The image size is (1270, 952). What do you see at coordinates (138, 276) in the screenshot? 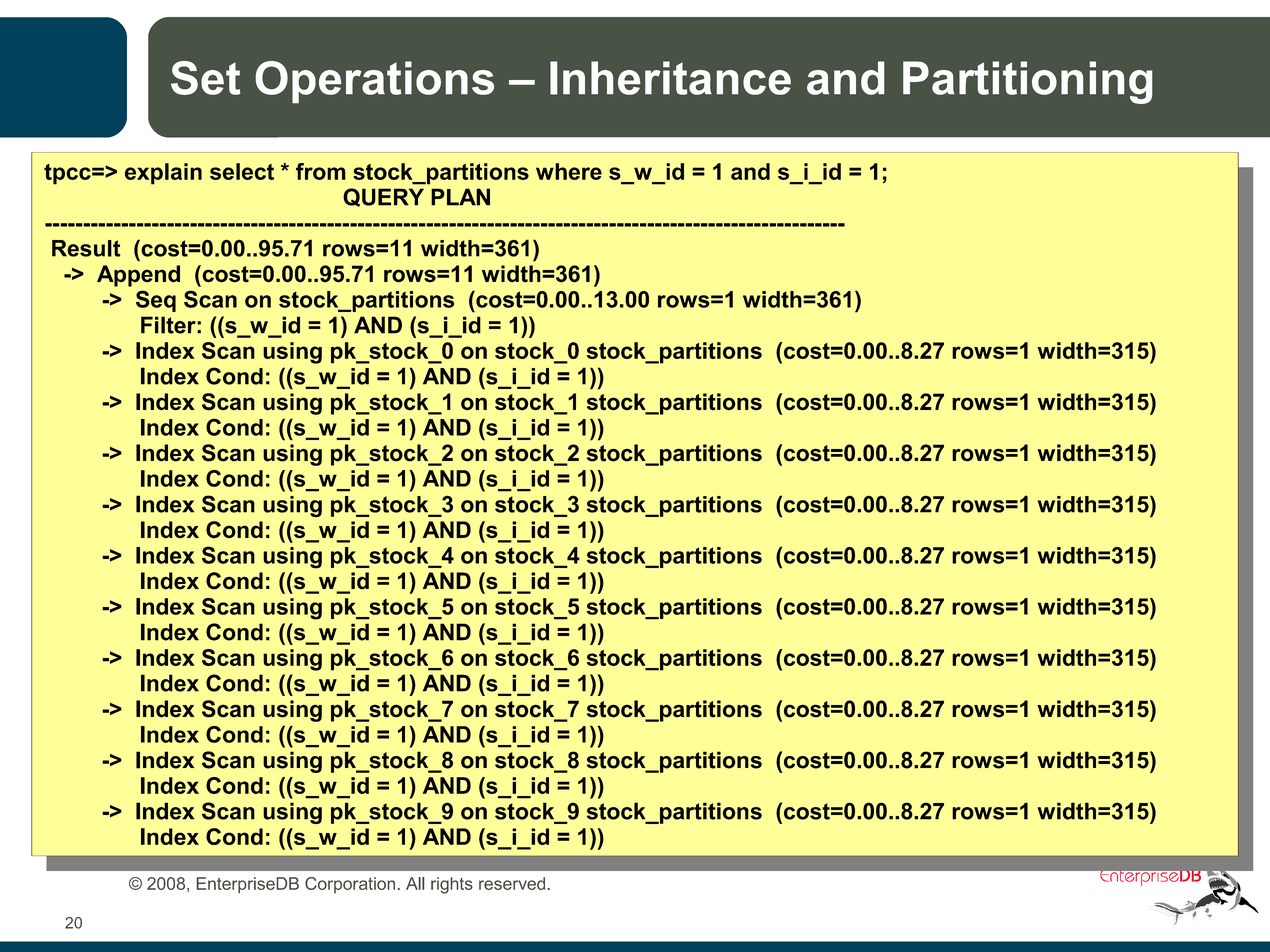
I see `Append` at bounding box center [138, 276].
